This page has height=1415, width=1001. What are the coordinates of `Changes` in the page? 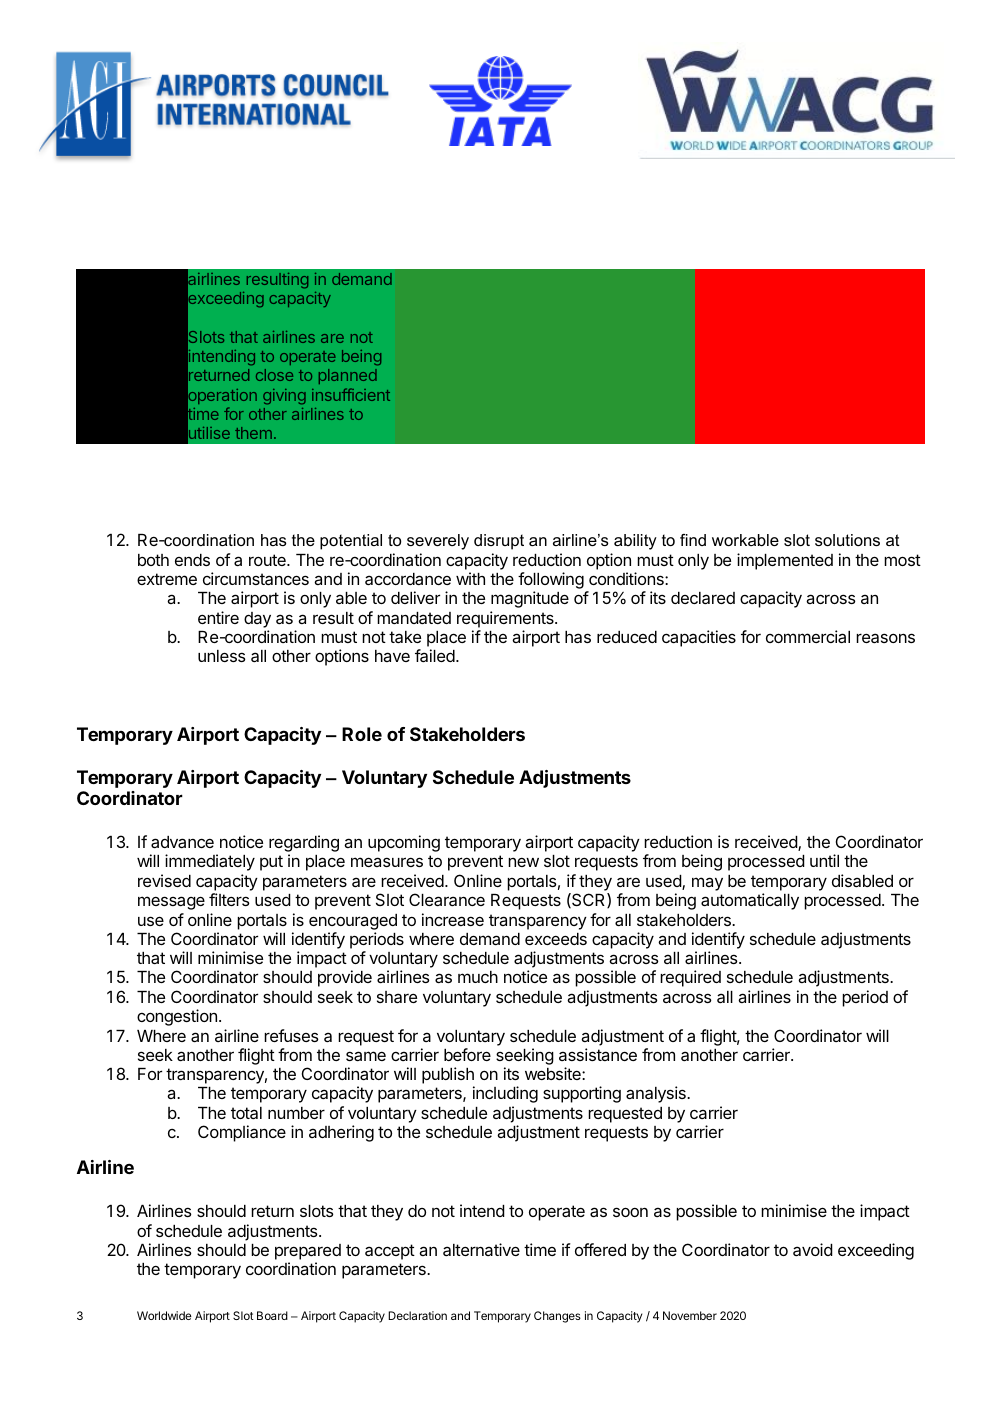 It's located at (557, 1317).
